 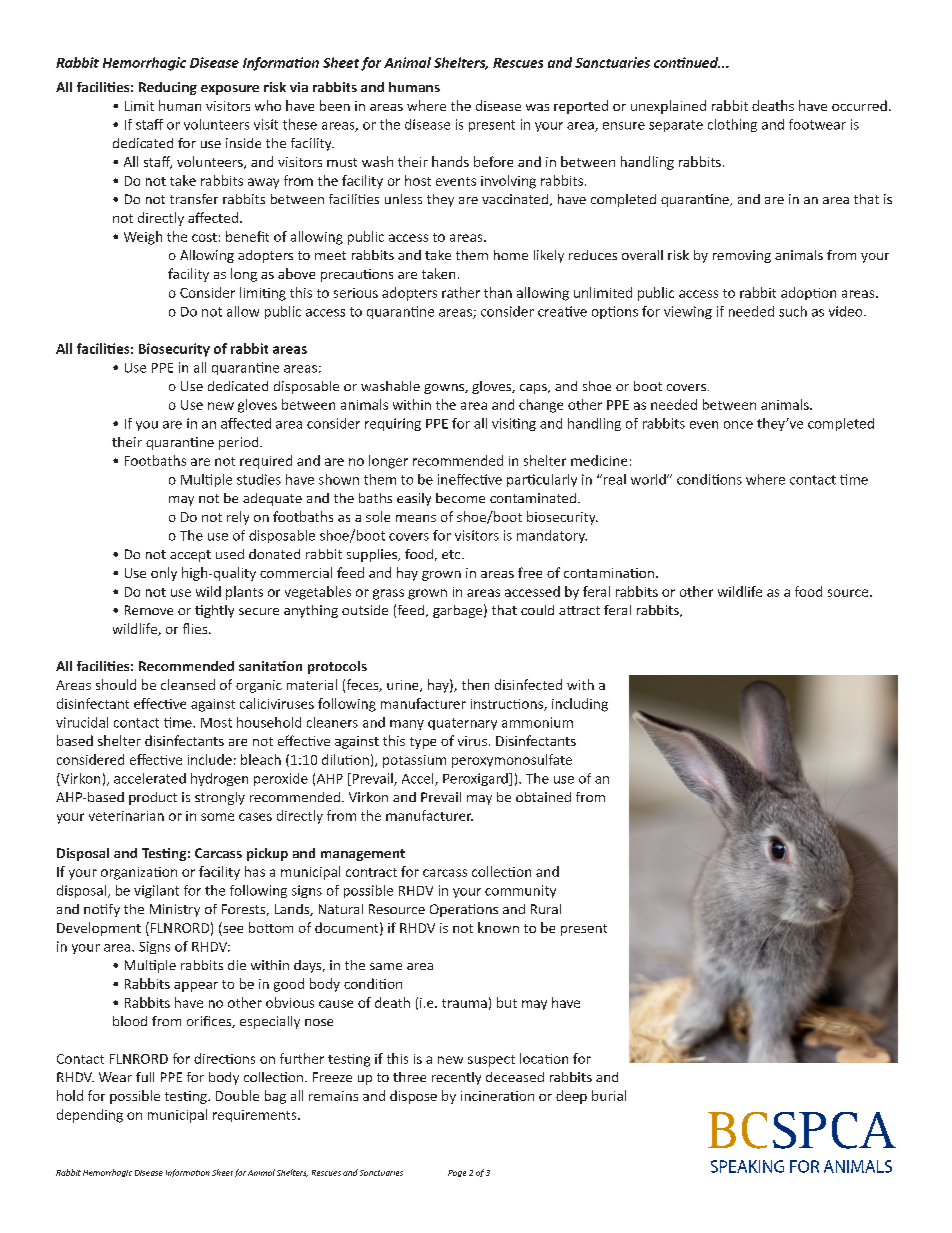 What do you see at coordinates (493, 161) in the screenshot?
I see `before` at bounding box center [493, 161].
